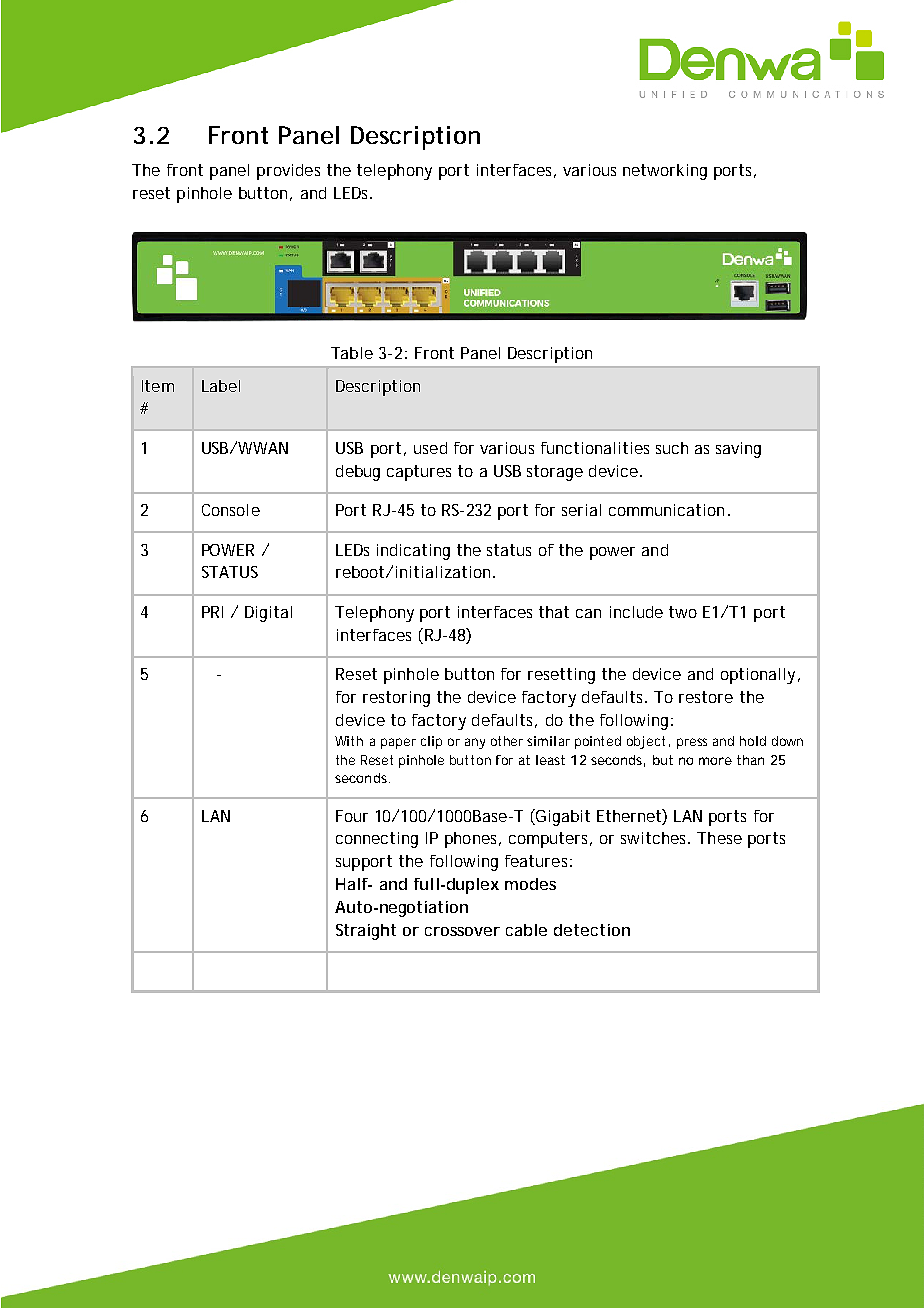 The width and height of the screenshot is (924, 1308). What do you see at coordinates (288, 172) in the screenshot?
I see `provides` at bounding box center [288, 172].
